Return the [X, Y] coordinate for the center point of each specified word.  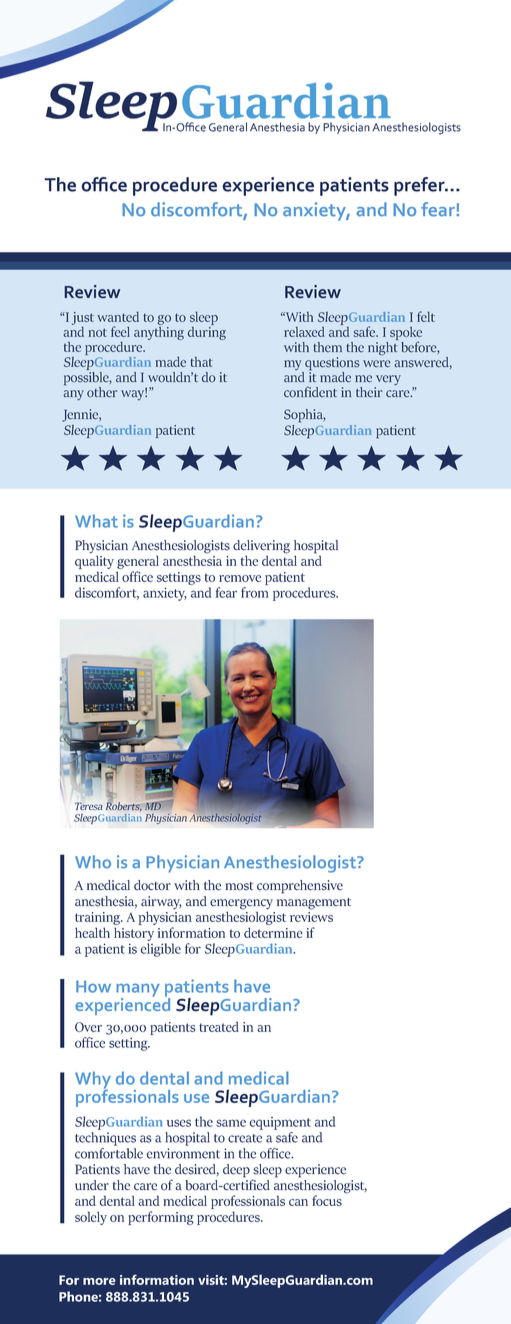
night [383, 347]
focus [327, 1200]
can [298, 1202]
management [314, 904]
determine [273, 933]
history [134, 934]
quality [94, 562]
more [99, 1281]
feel [120, 331]
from [255, 592]
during [207, 332]
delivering [261, 547]
